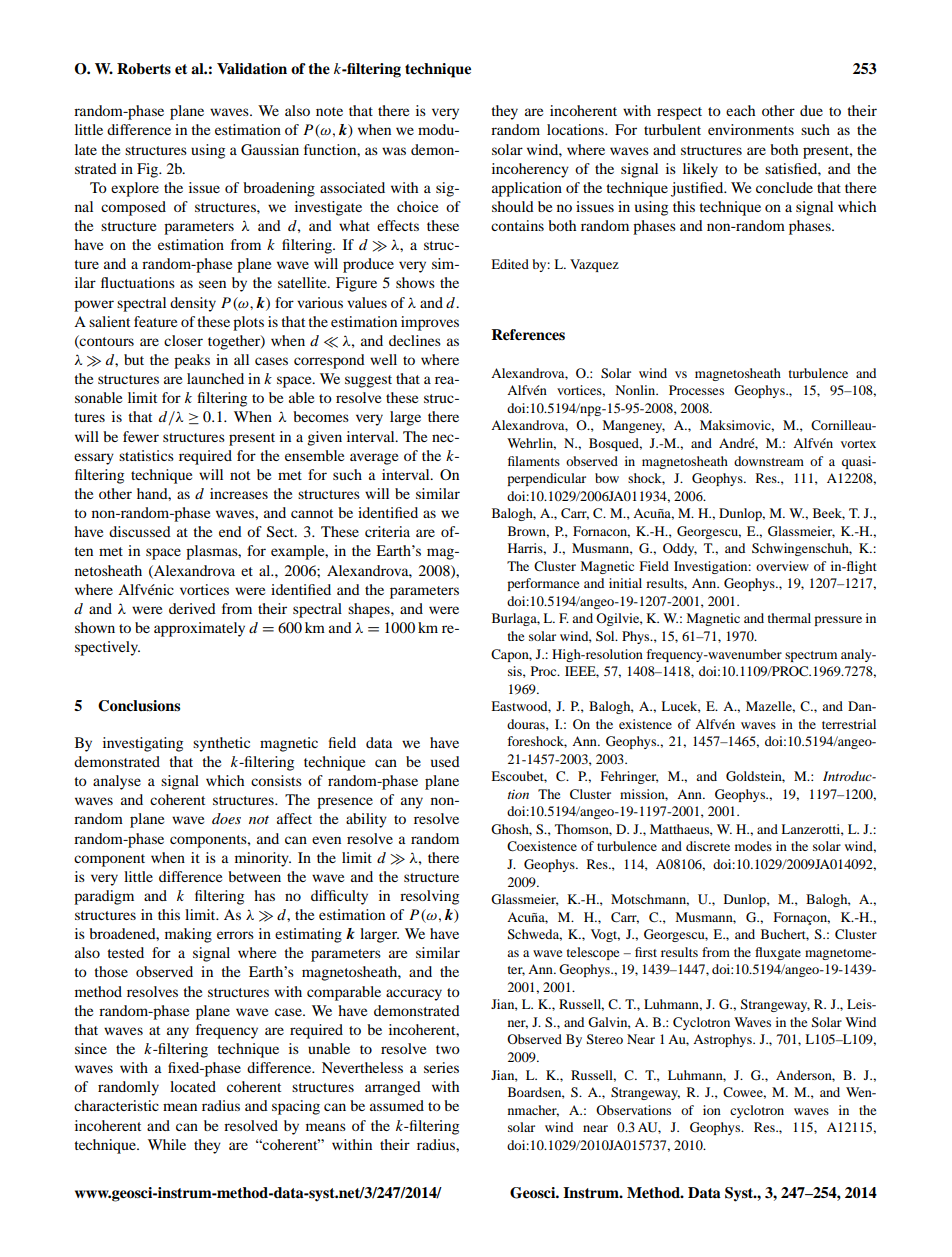 The width and height of the image is (952, 1257). What do you see at coordinates (753, 846) in the image?
I see `modes` at bounding box center [753, 846].
